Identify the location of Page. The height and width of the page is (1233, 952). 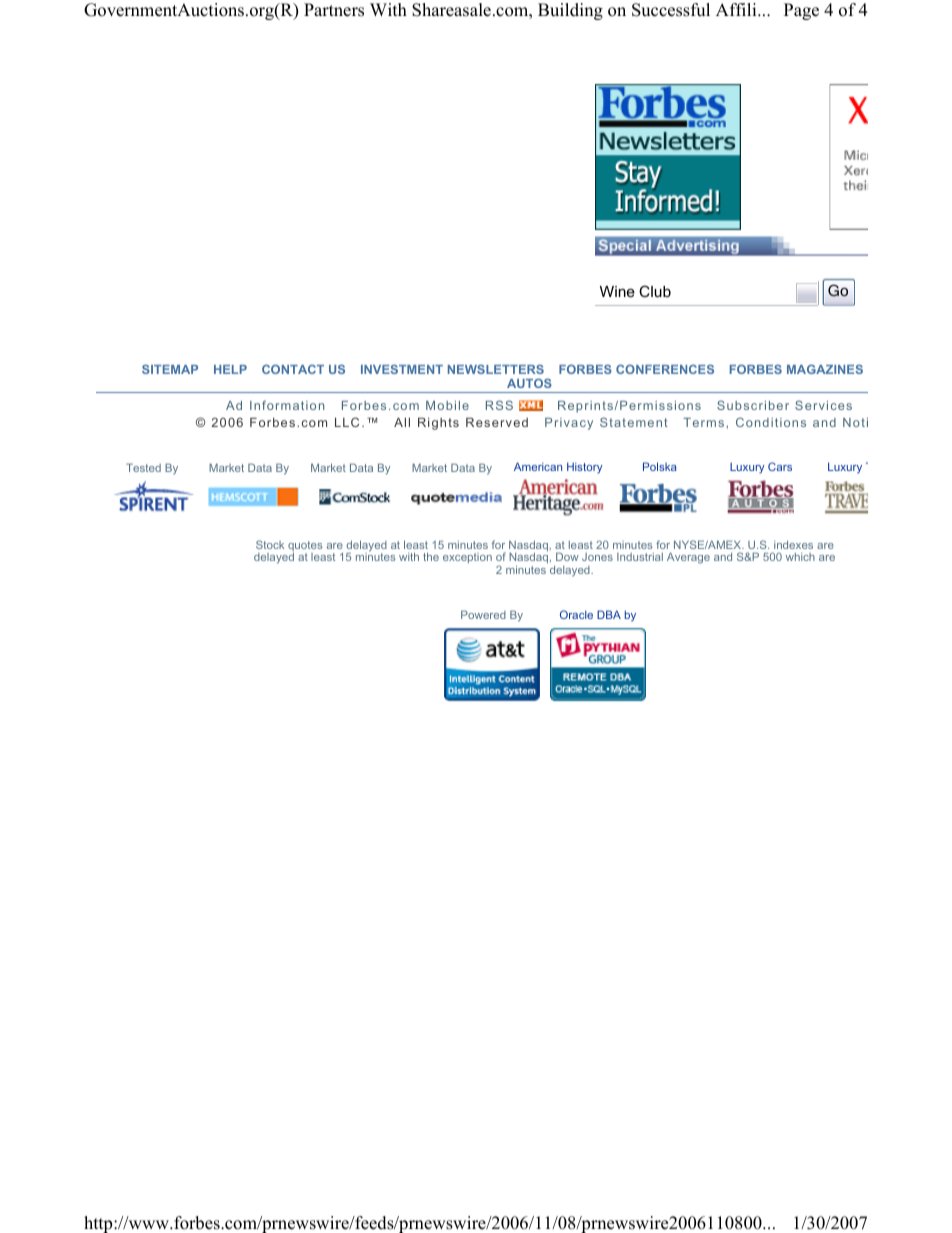
(801, 11).
